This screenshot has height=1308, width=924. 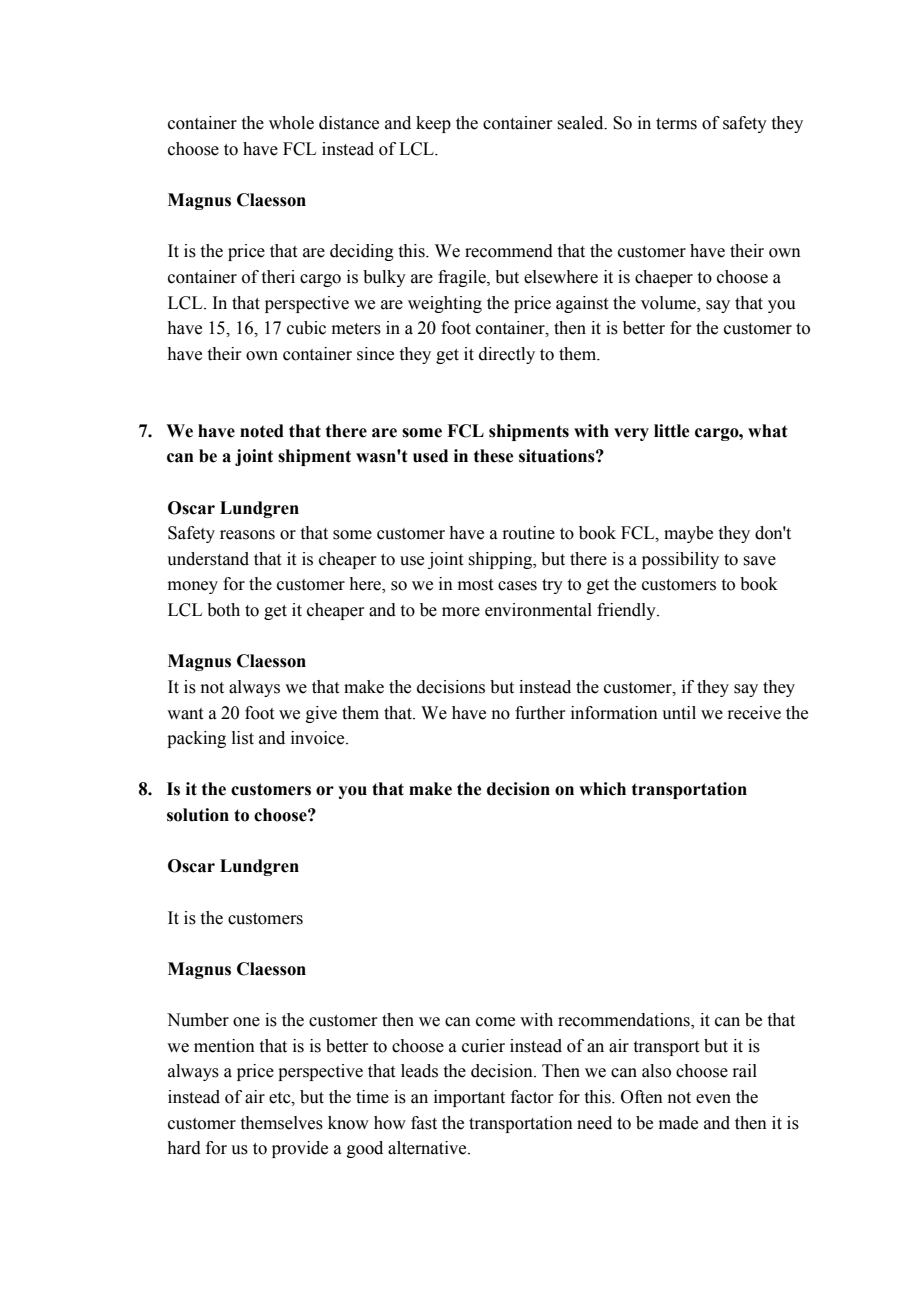 I want to click on more, so click(x=461, y=612).
